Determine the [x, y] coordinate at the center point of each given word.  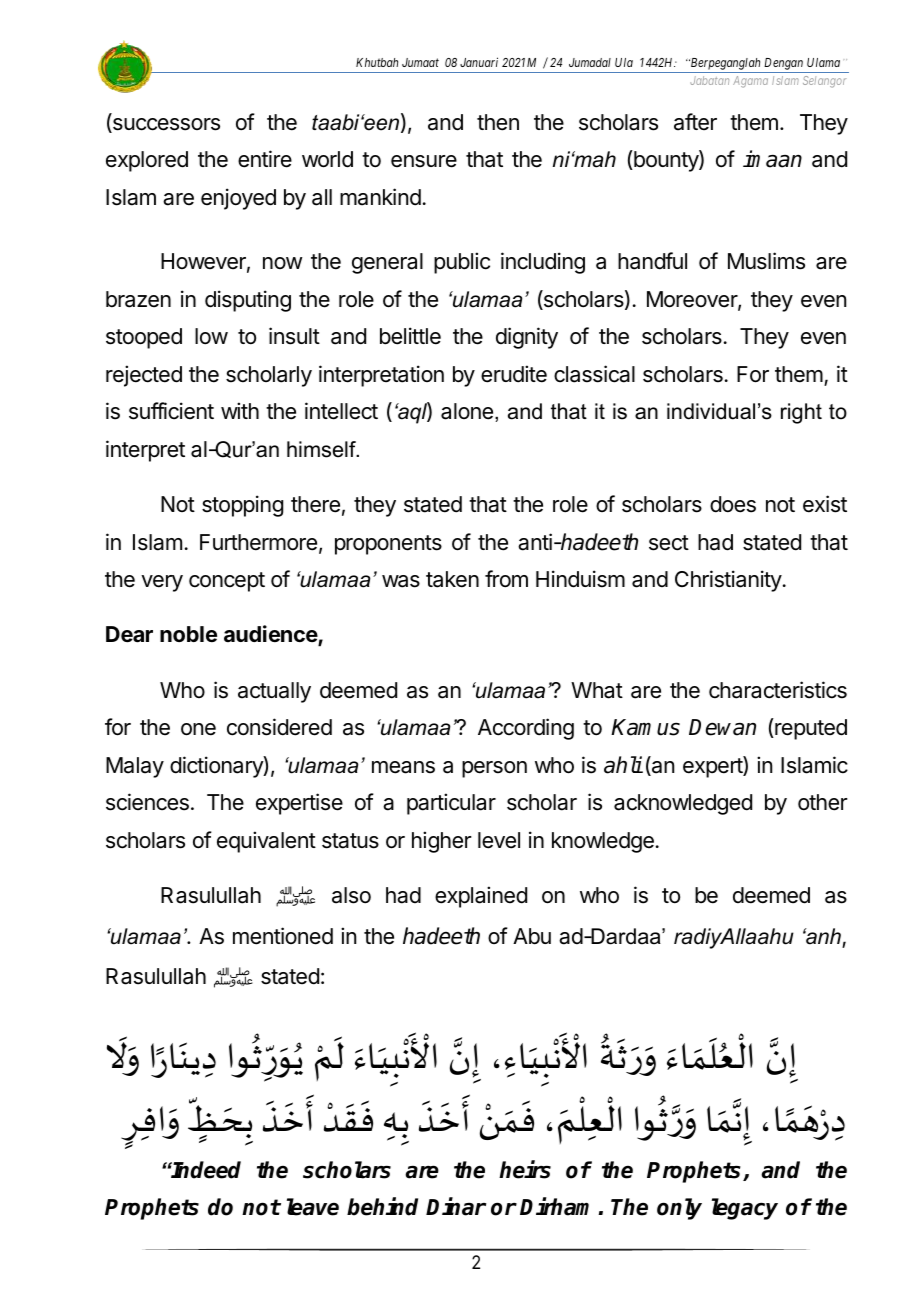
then [498, 122]
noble [188, 634]
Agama [750, 82]
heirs [525, 1169]
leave [313, 1207]
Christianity [728, 581]
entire [265, 159]
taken [452, 579]
